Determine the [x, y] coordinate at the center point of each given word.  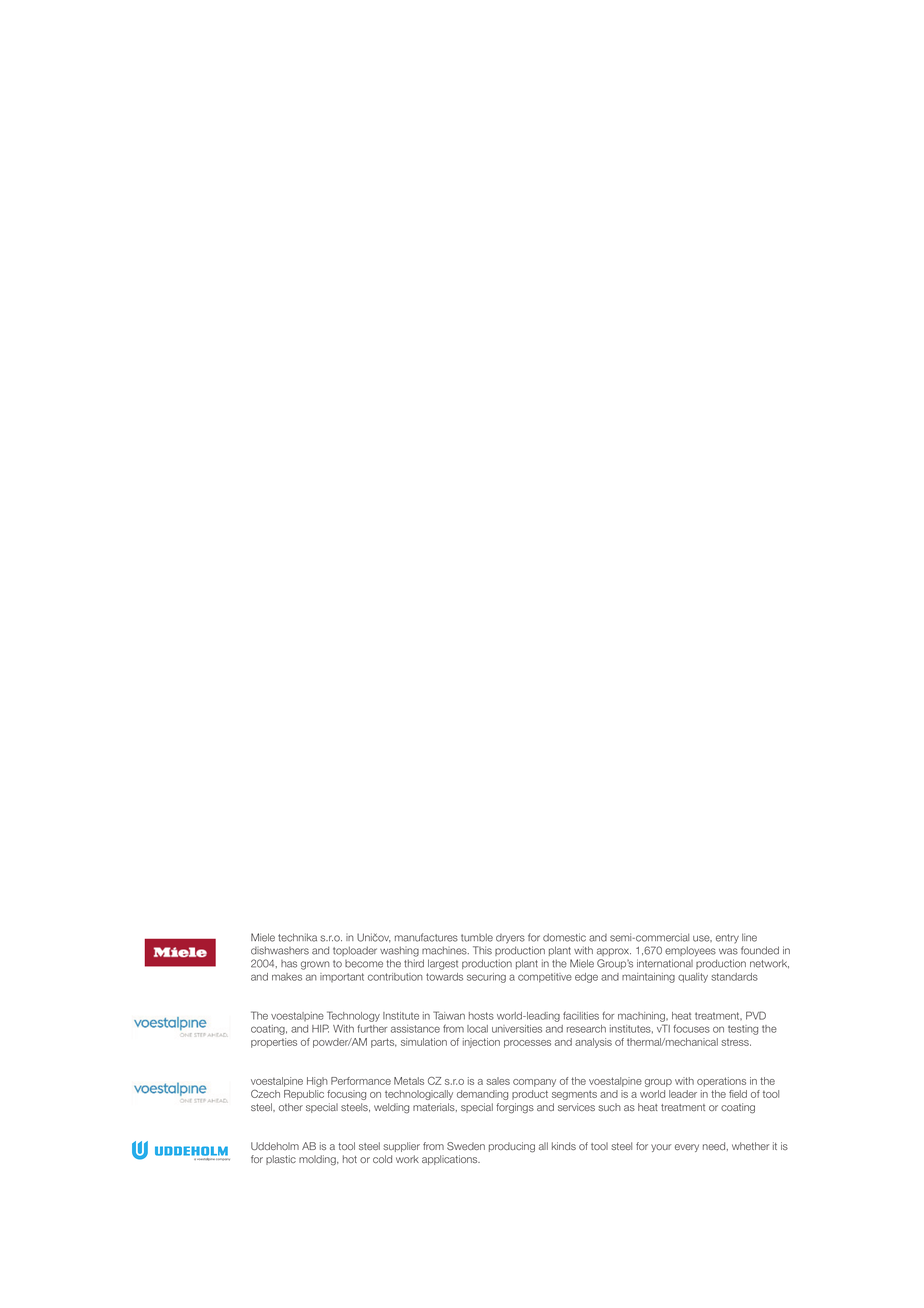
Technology [353, 1016]
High [317, 1082]
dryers [510, 939]
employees [690, 951]
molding [318, 1160]
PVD [756, 1015]
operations [721, 1082]
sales [498, 1081]
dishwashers [280, 950]
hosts [481, 1016]
